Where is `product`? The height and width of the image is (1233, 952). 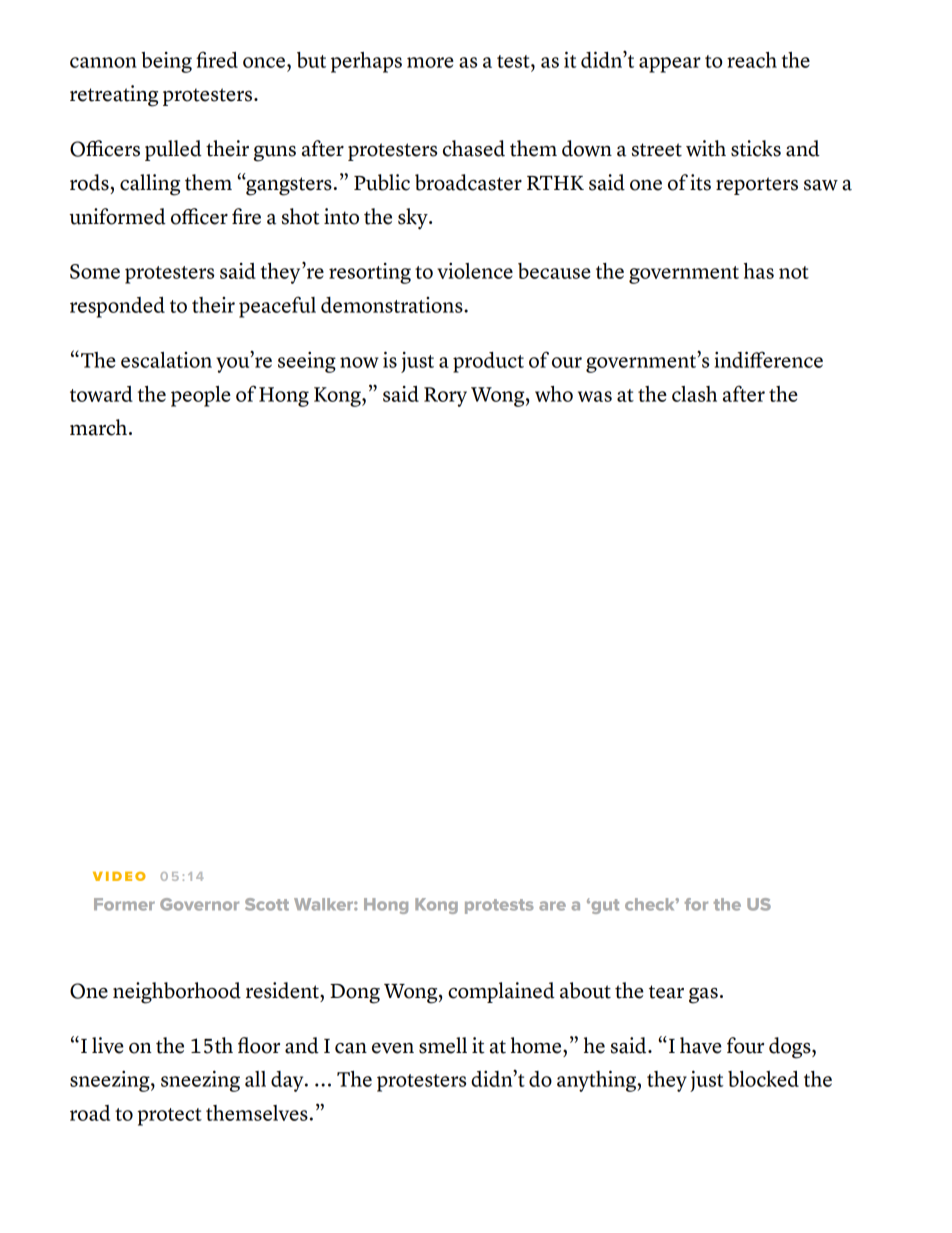
product is located at coordinates (488, 362).
